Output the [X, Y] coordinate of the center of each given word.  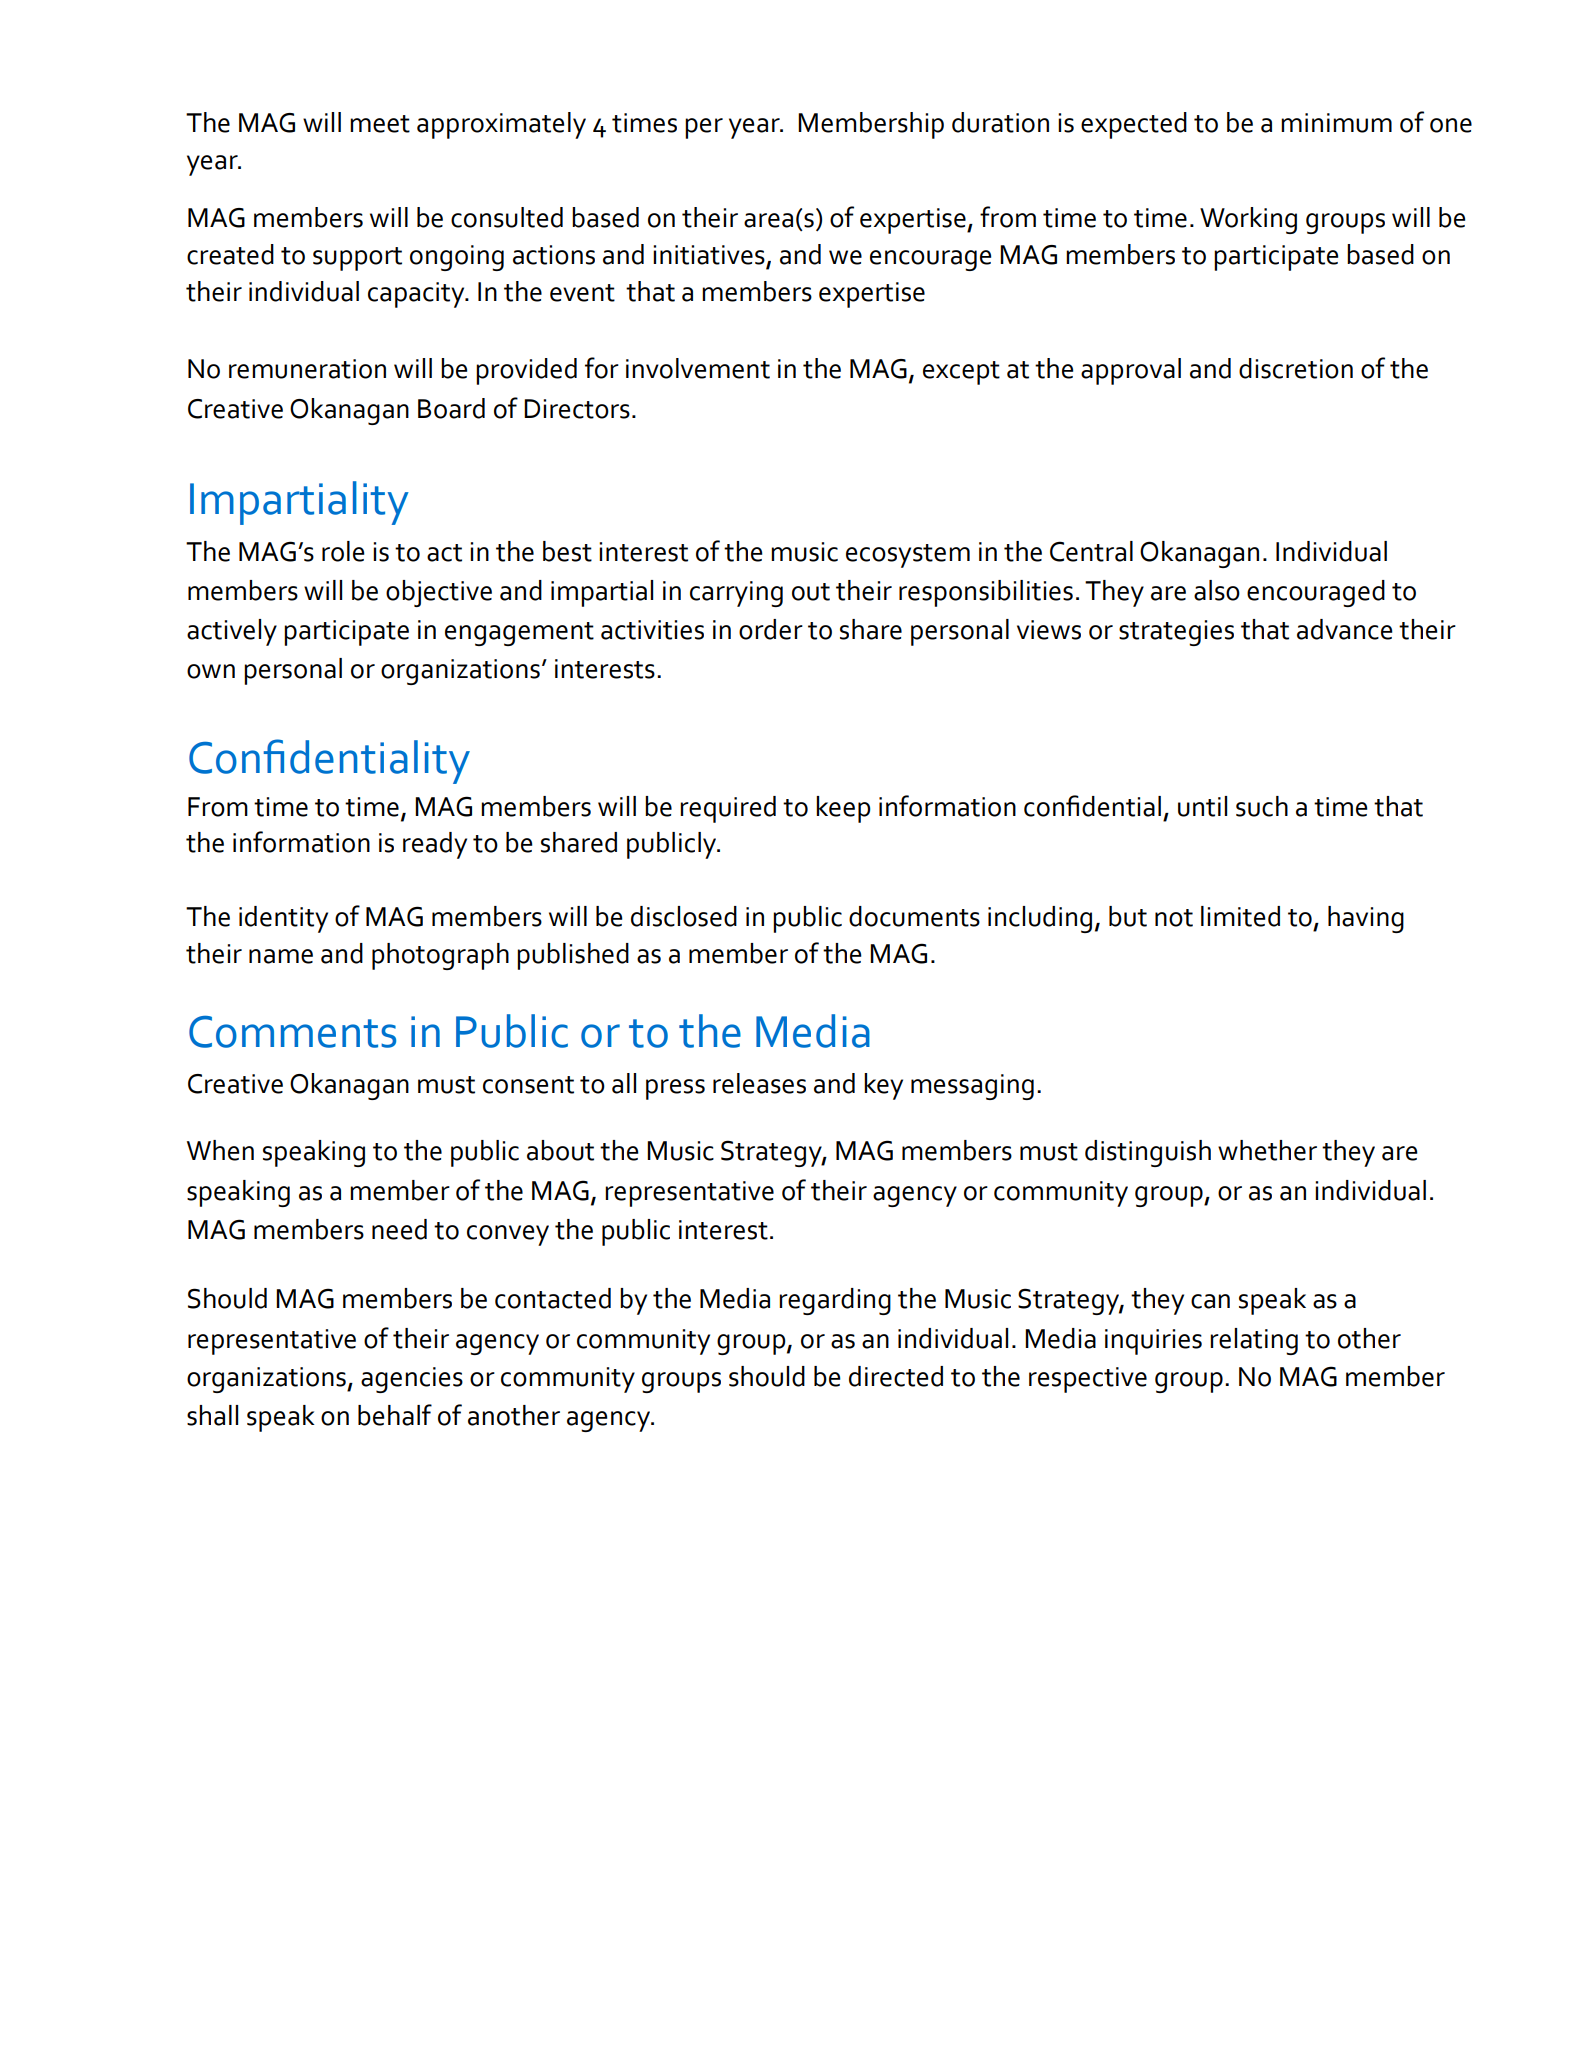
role [343, 551]
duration [1000, 122]
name [281, 956]
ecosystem [908, 556]
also [1217, 590]
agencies [412, 1380]
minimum [1336, 123]
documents [914, 916]
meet [380, 124]
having [1366, 919]
